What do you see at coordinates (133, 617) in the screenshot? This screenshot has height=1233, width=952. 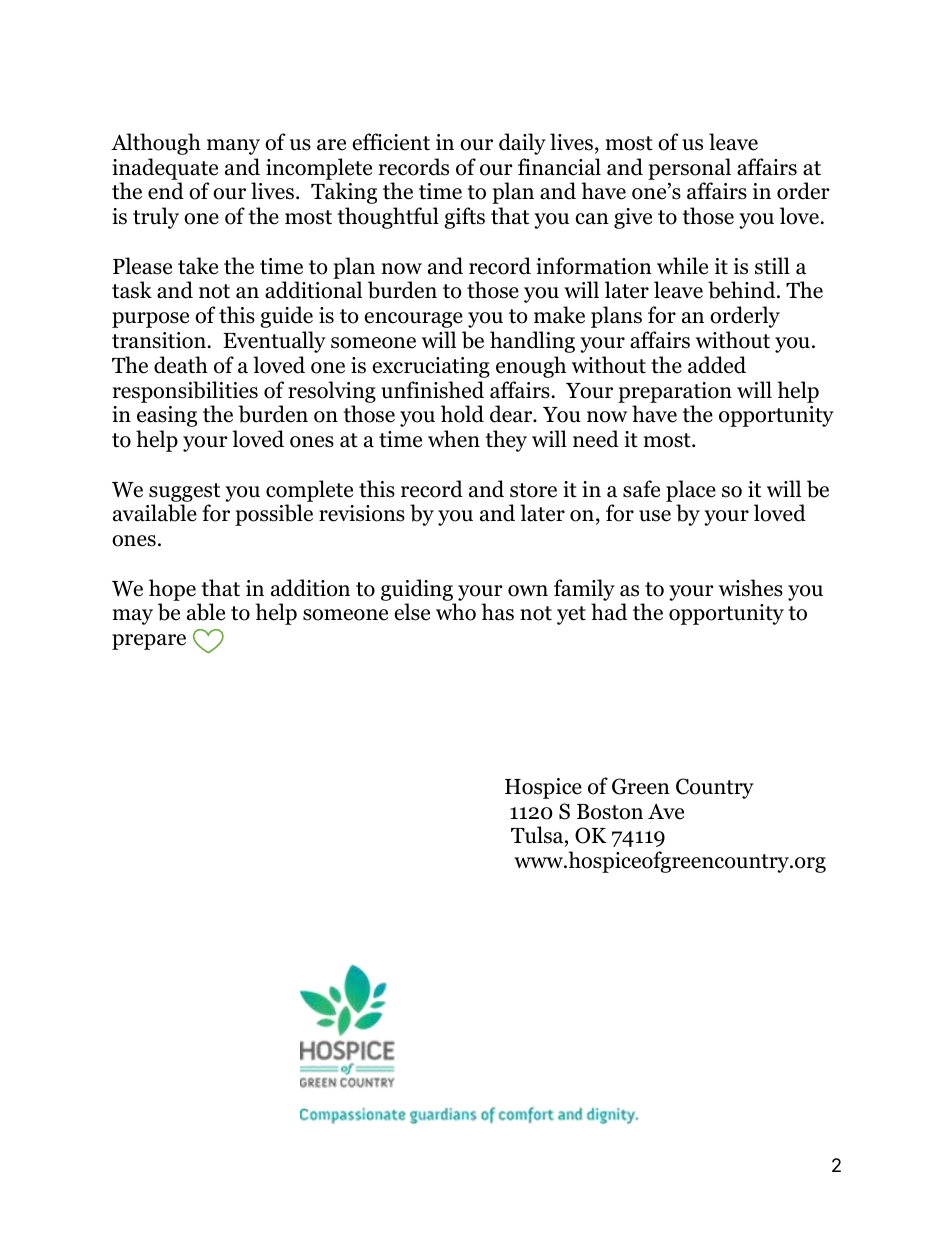 I see `may` at bounding box center [133, 617].
